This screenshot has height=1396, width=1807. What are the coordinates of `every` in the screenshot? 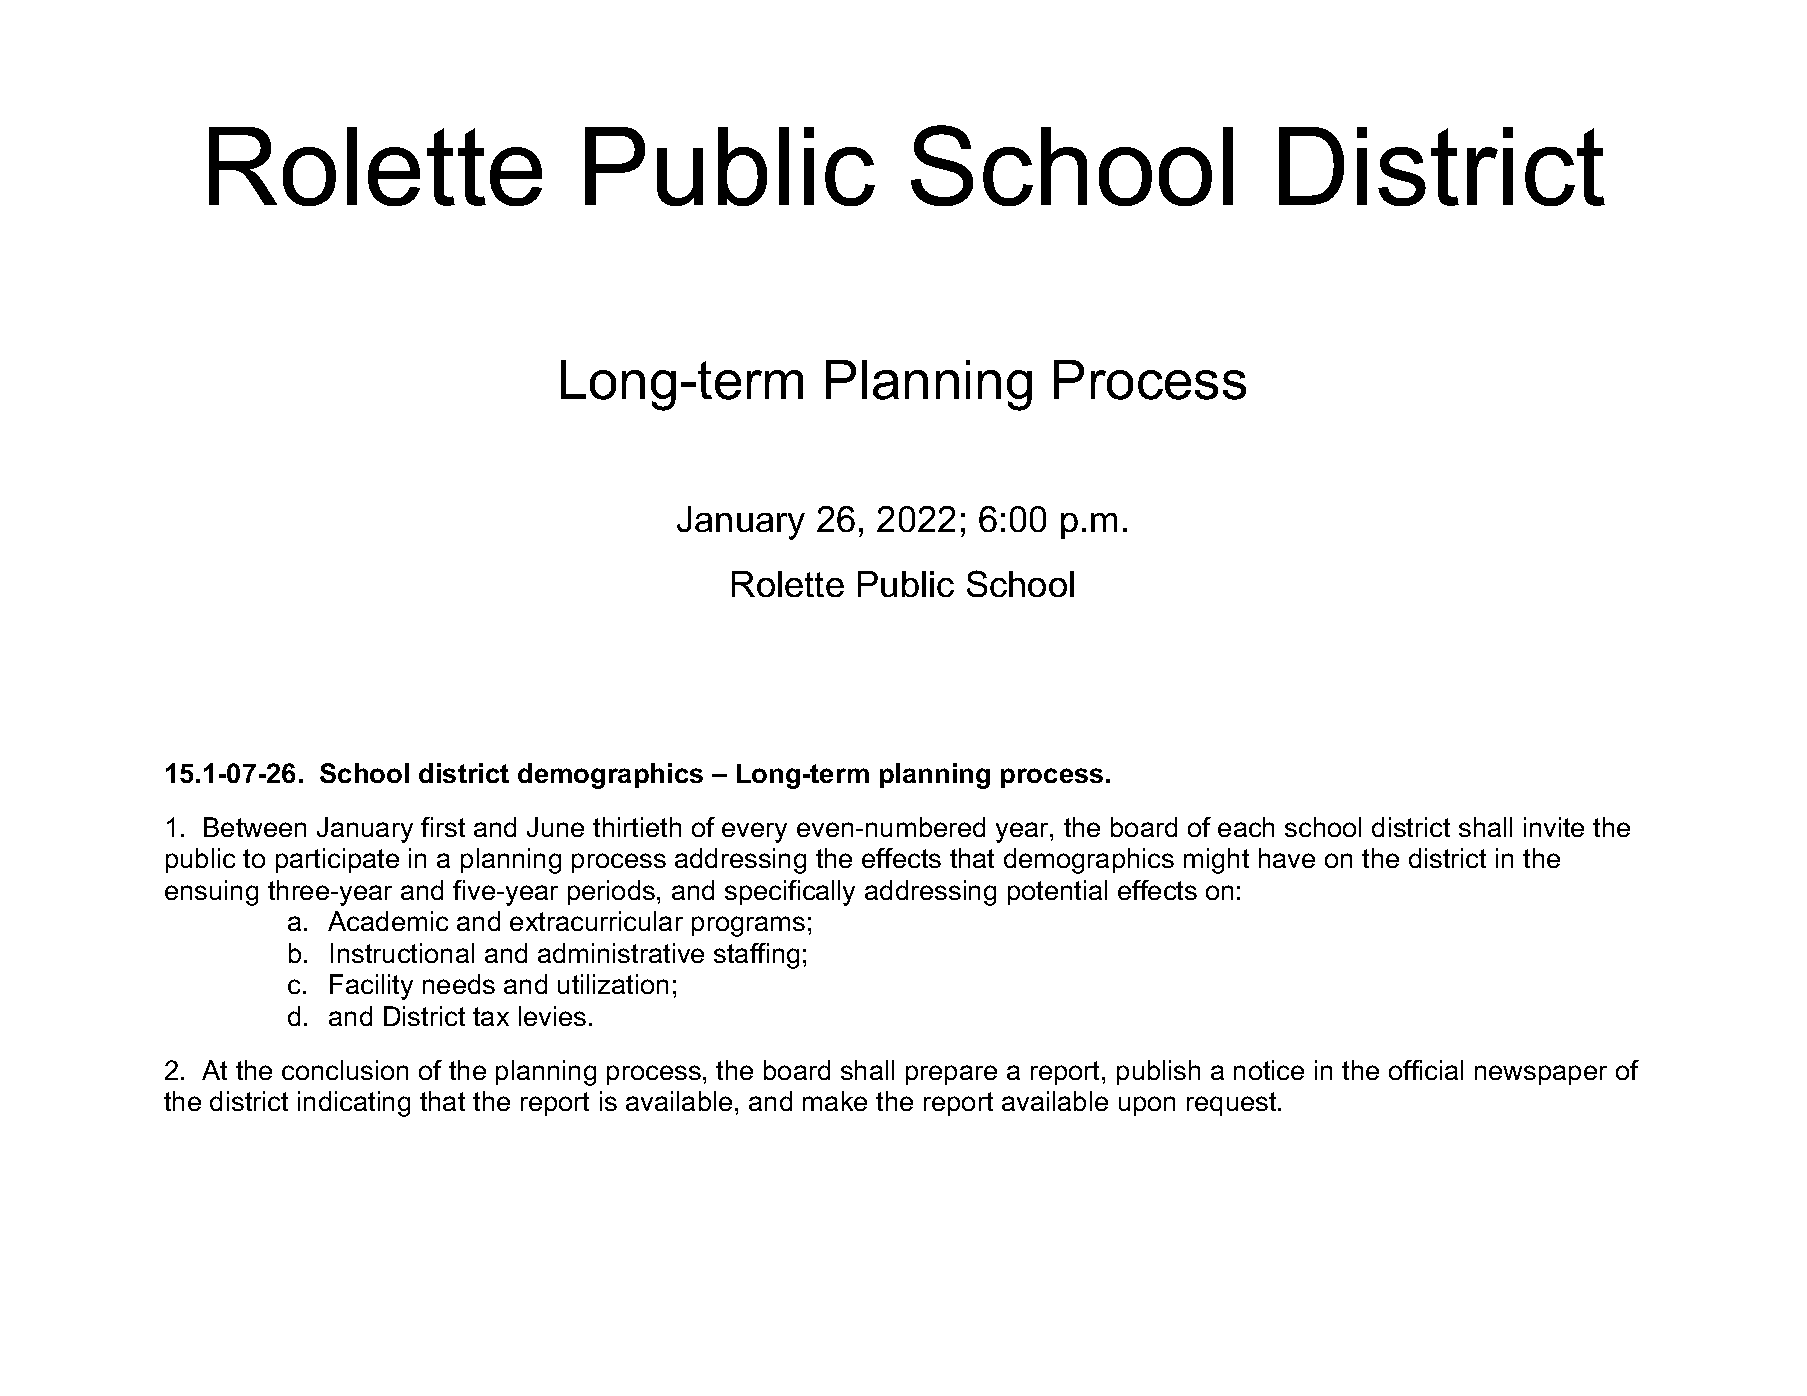 It's located at (754, 832).
